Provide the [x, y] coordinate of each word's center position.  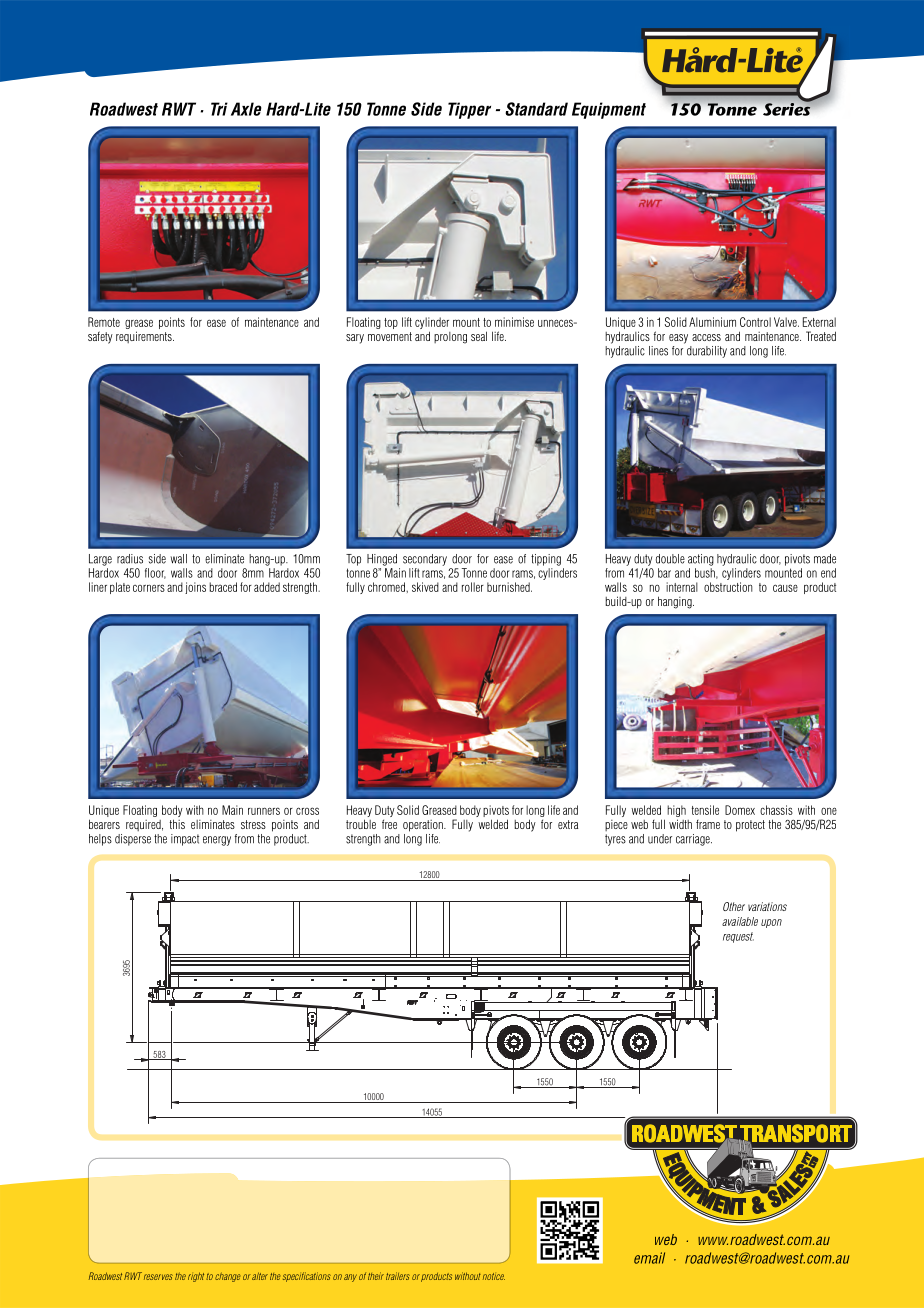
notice [494, 1276]
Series [788, 108]
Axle [246, 109]
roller [473, 587]
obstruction [728, 587]
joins [195, 588]
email [649, 1258]
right [196, 1277]
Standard [536, 109]
